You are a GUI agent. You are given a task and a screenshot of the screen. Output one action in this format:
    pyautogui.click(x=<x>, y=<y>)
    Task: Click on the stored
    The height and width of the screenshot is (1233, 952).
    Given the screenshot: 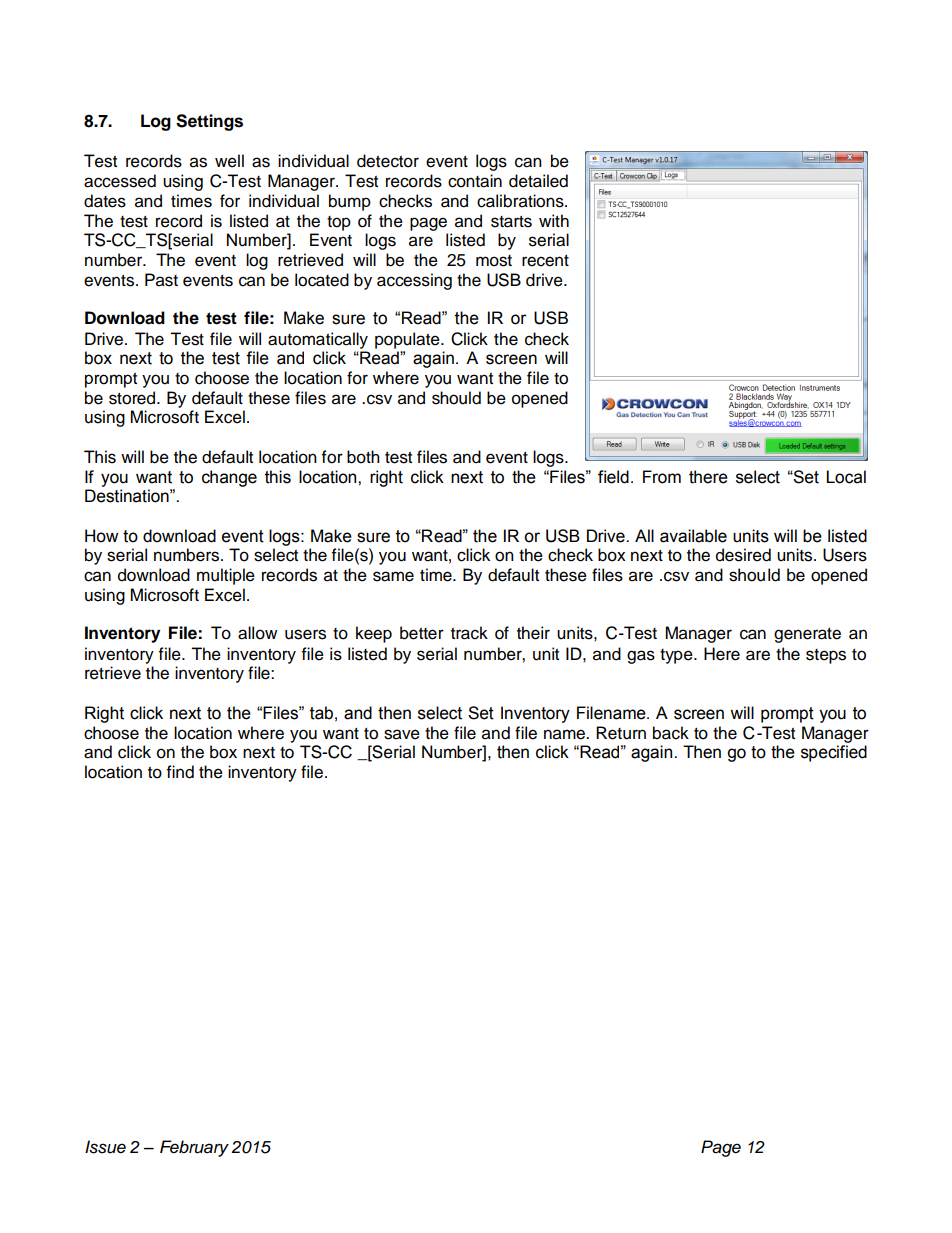 What is the action you would take?
    pyautogui.click(x=133, y=398)
